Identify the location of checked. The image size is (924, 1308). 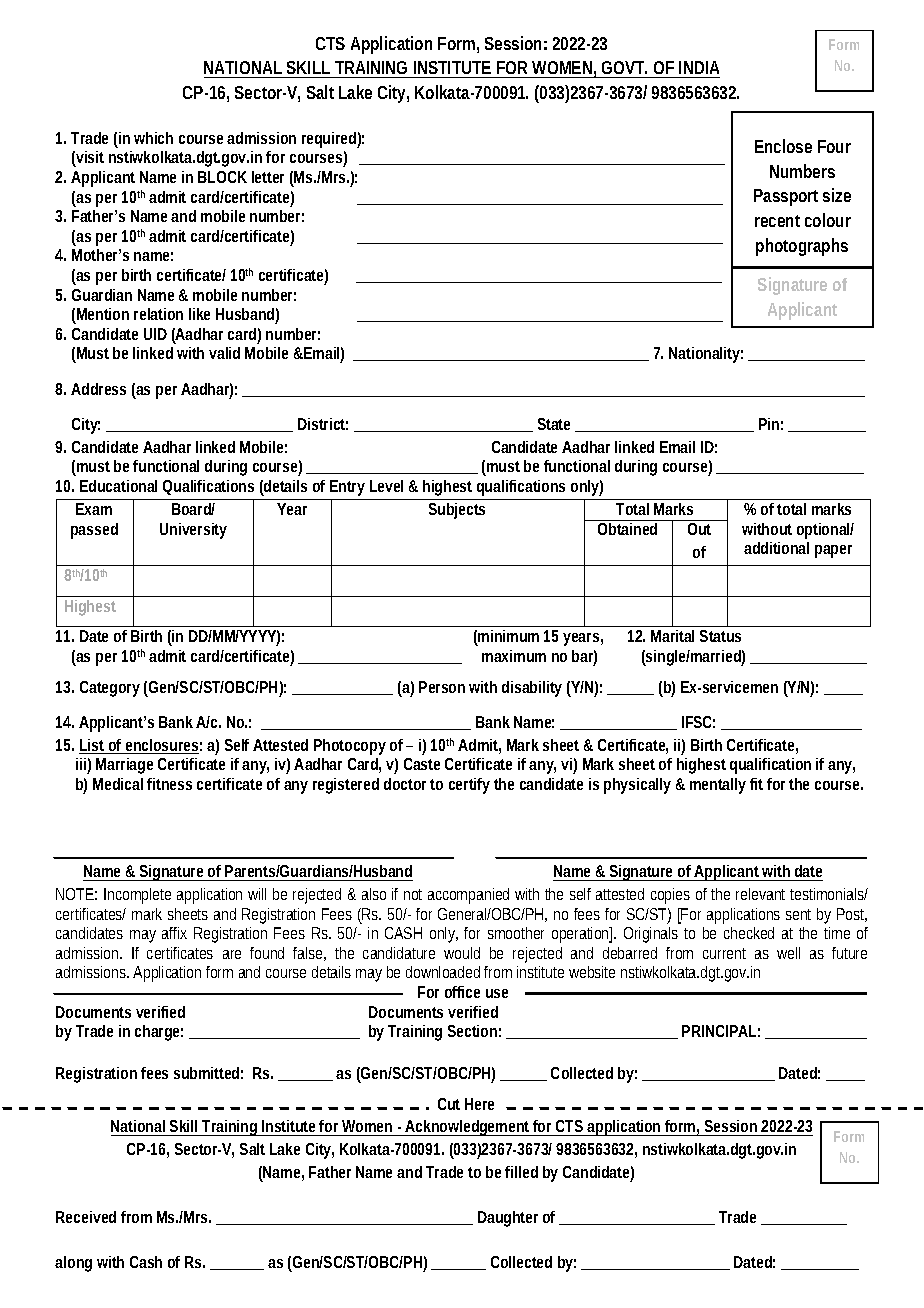
(749, 933).
